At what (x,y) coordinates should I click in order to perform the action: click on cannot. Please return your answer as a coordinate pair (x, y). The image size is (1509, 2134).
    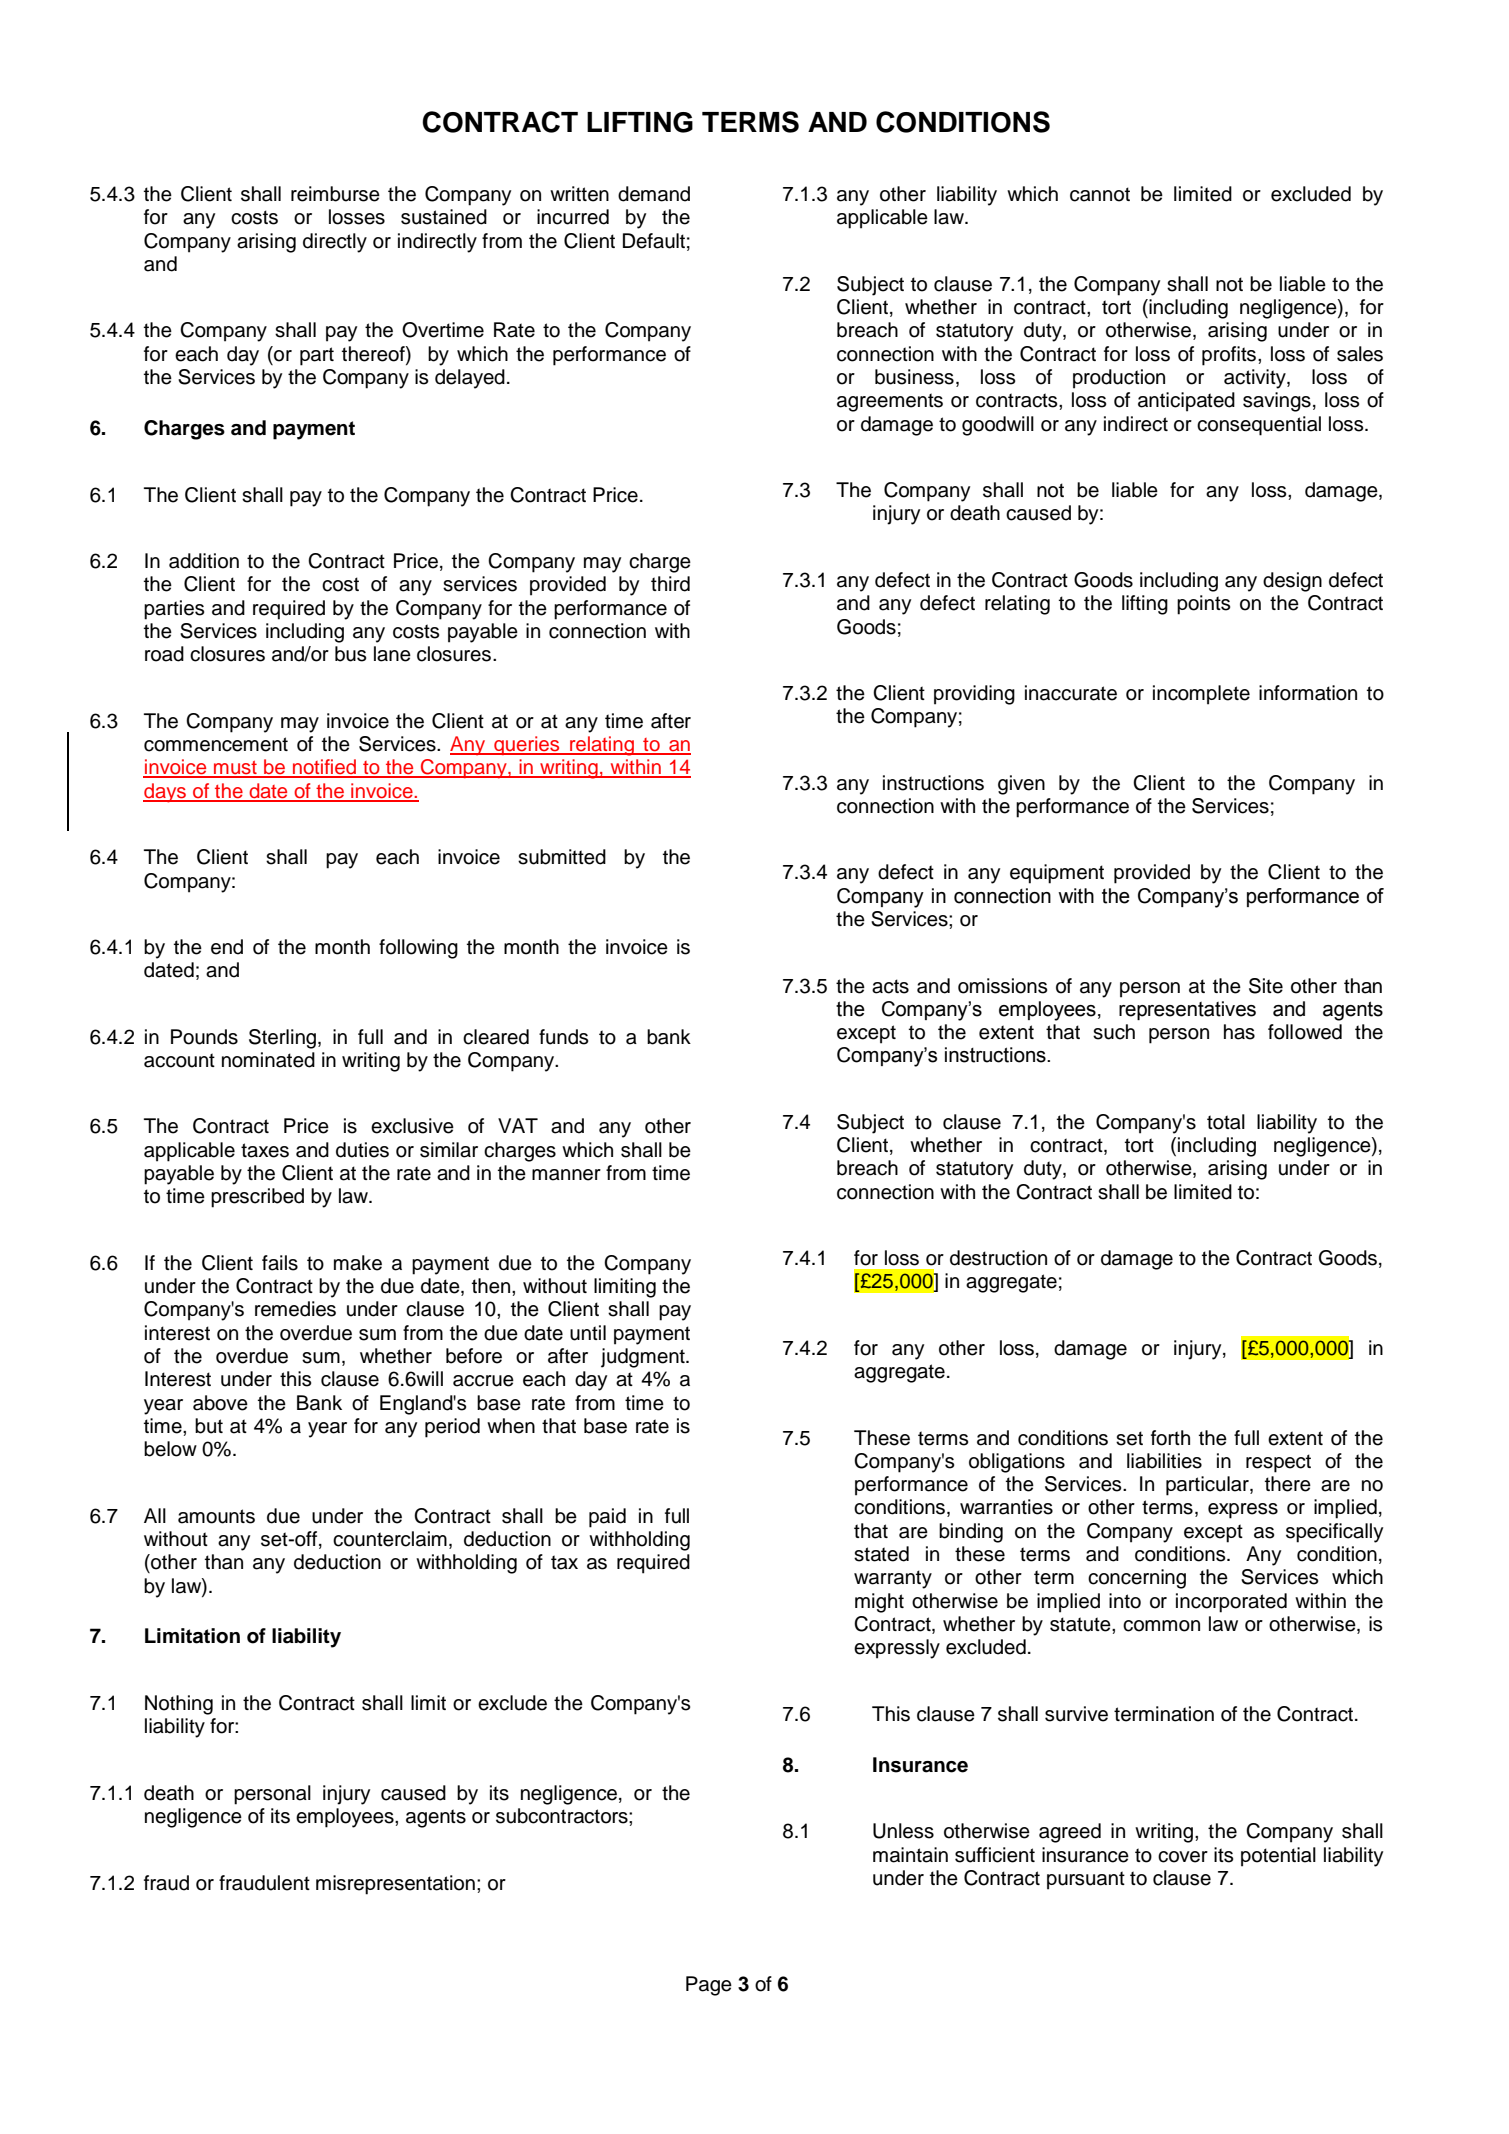
    Looking at the image, I should click on (1100, 194).
